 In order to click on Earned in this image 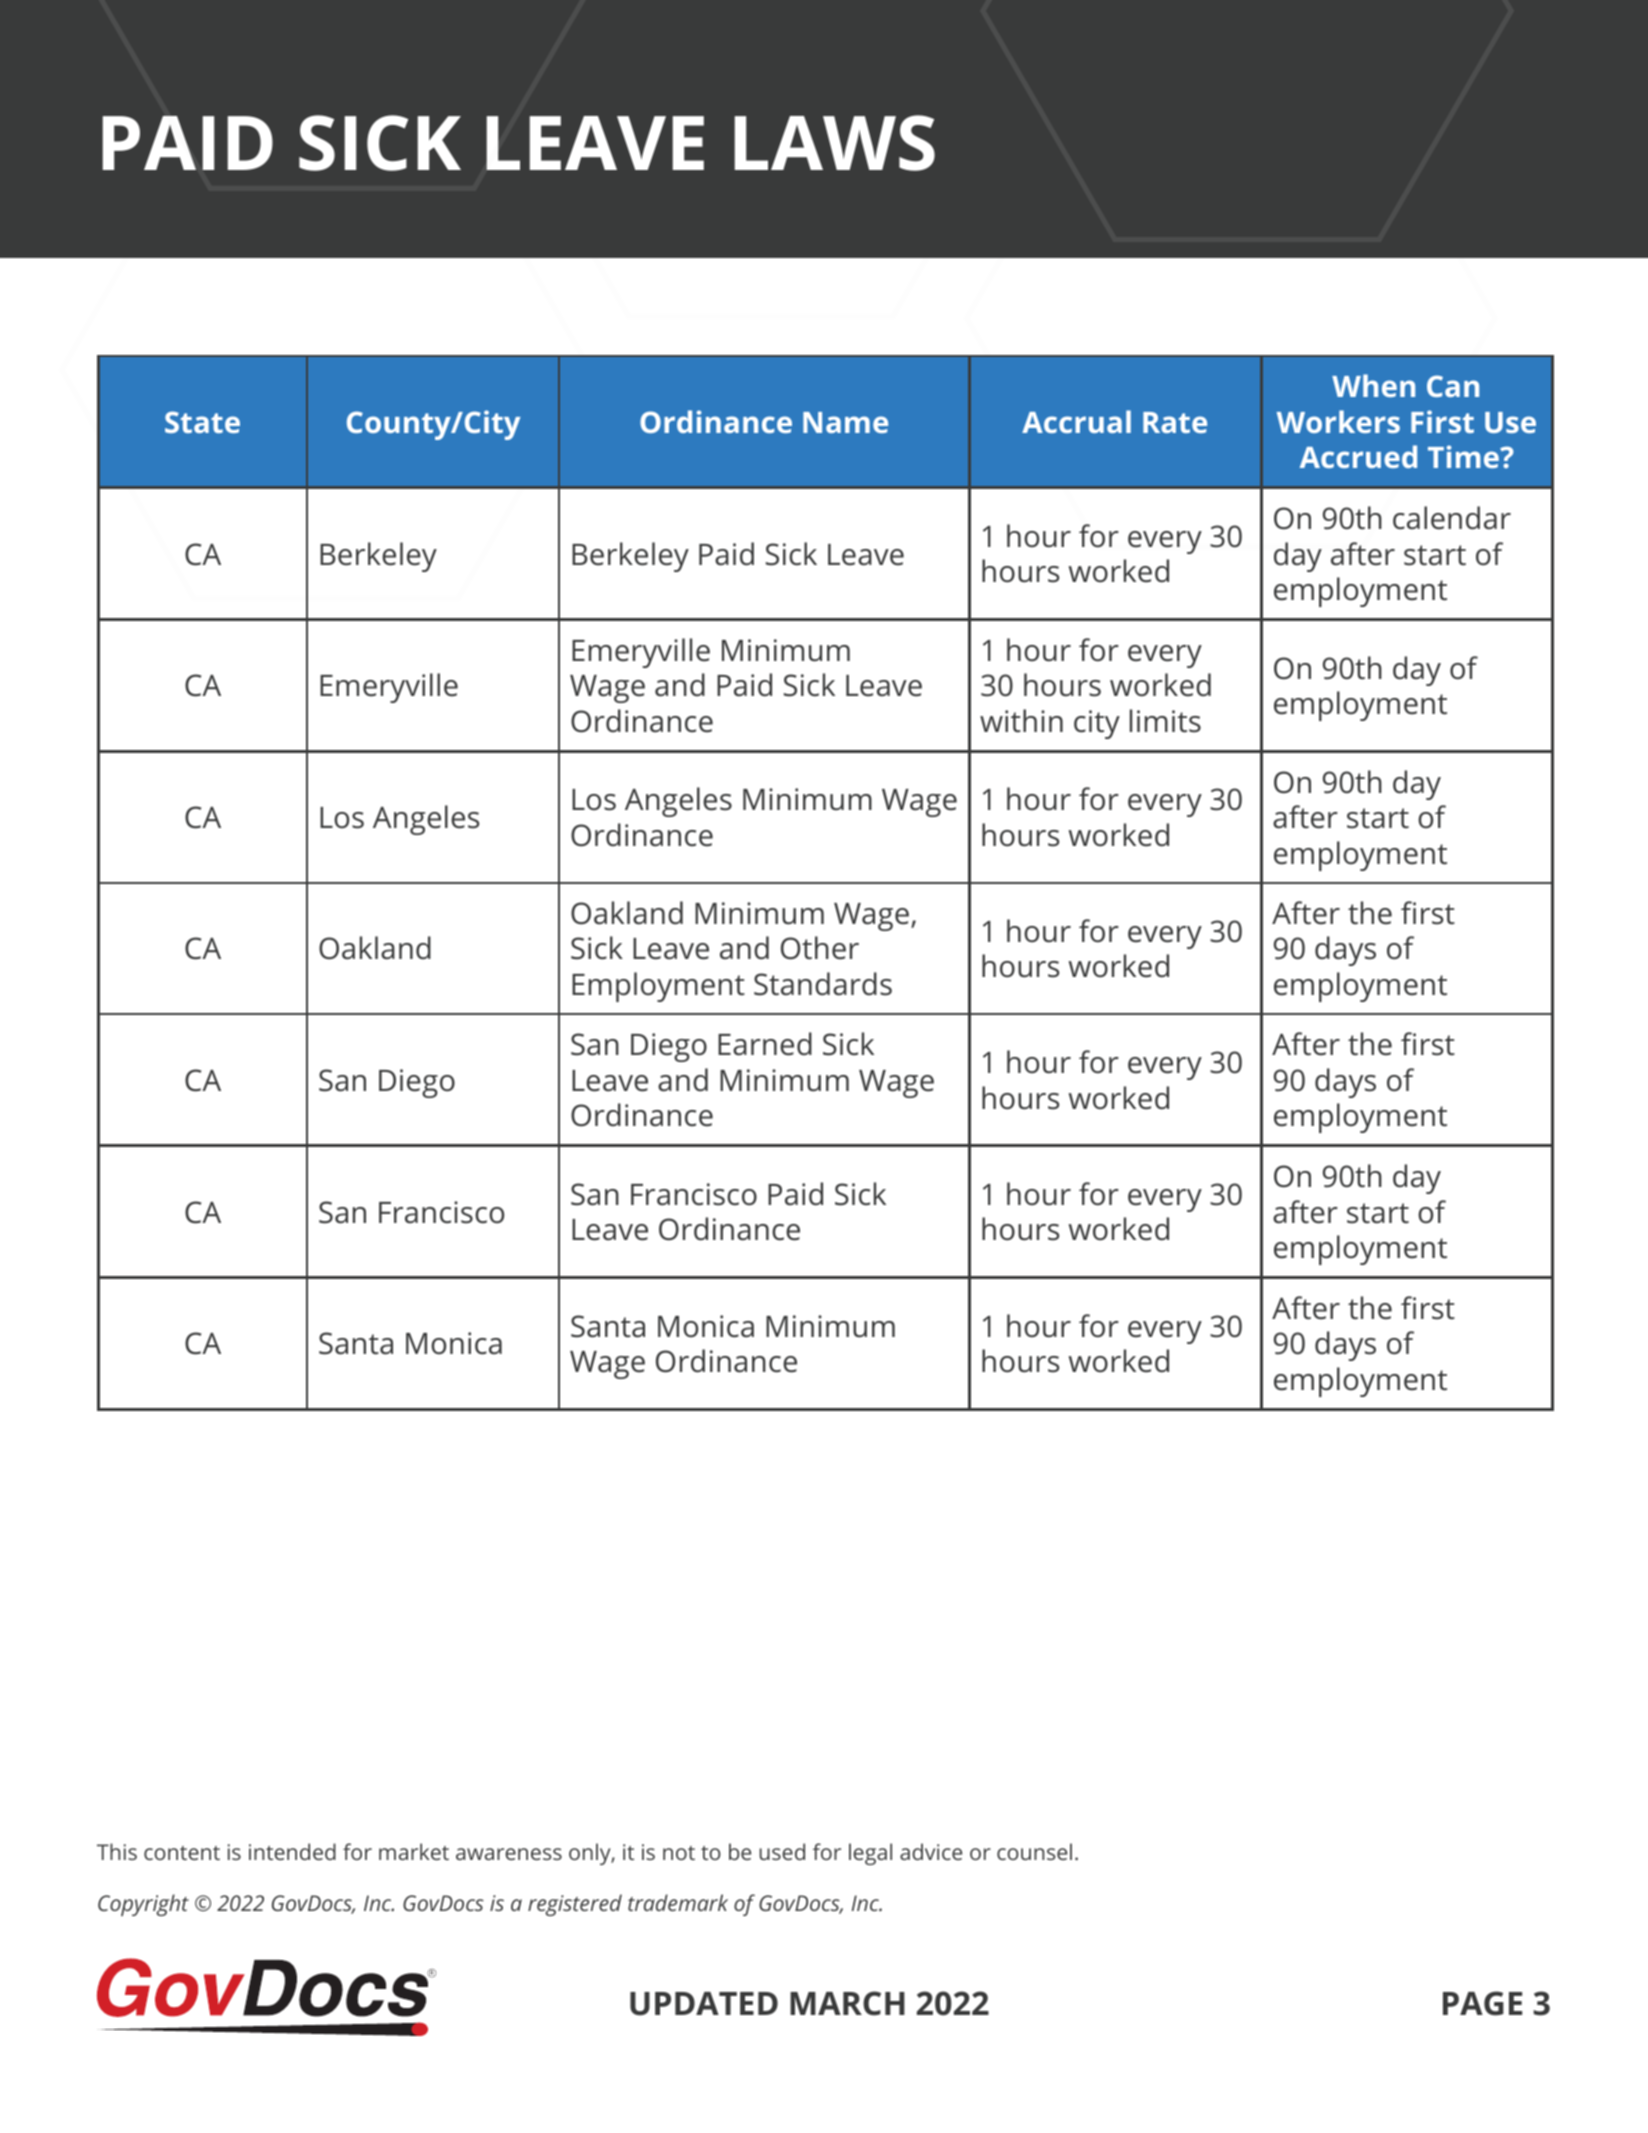, I will do `click(765, 1044)`.
